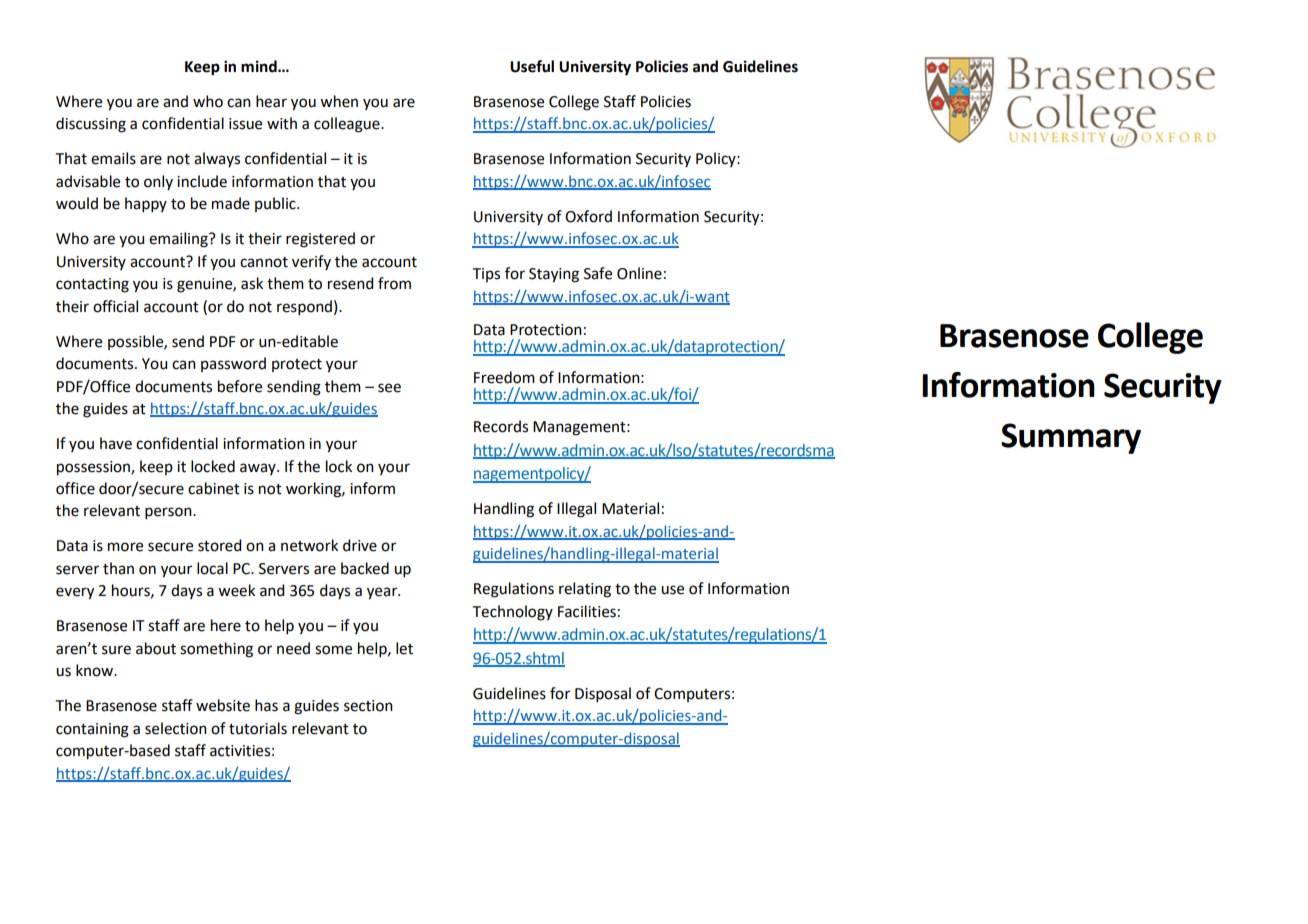 Image resolution: width=1308 pixels, height=924 pixels. What do you see at coordinates (532, 66) in the screenshot?
I see `Useful` at bounding box center [532, 66].
